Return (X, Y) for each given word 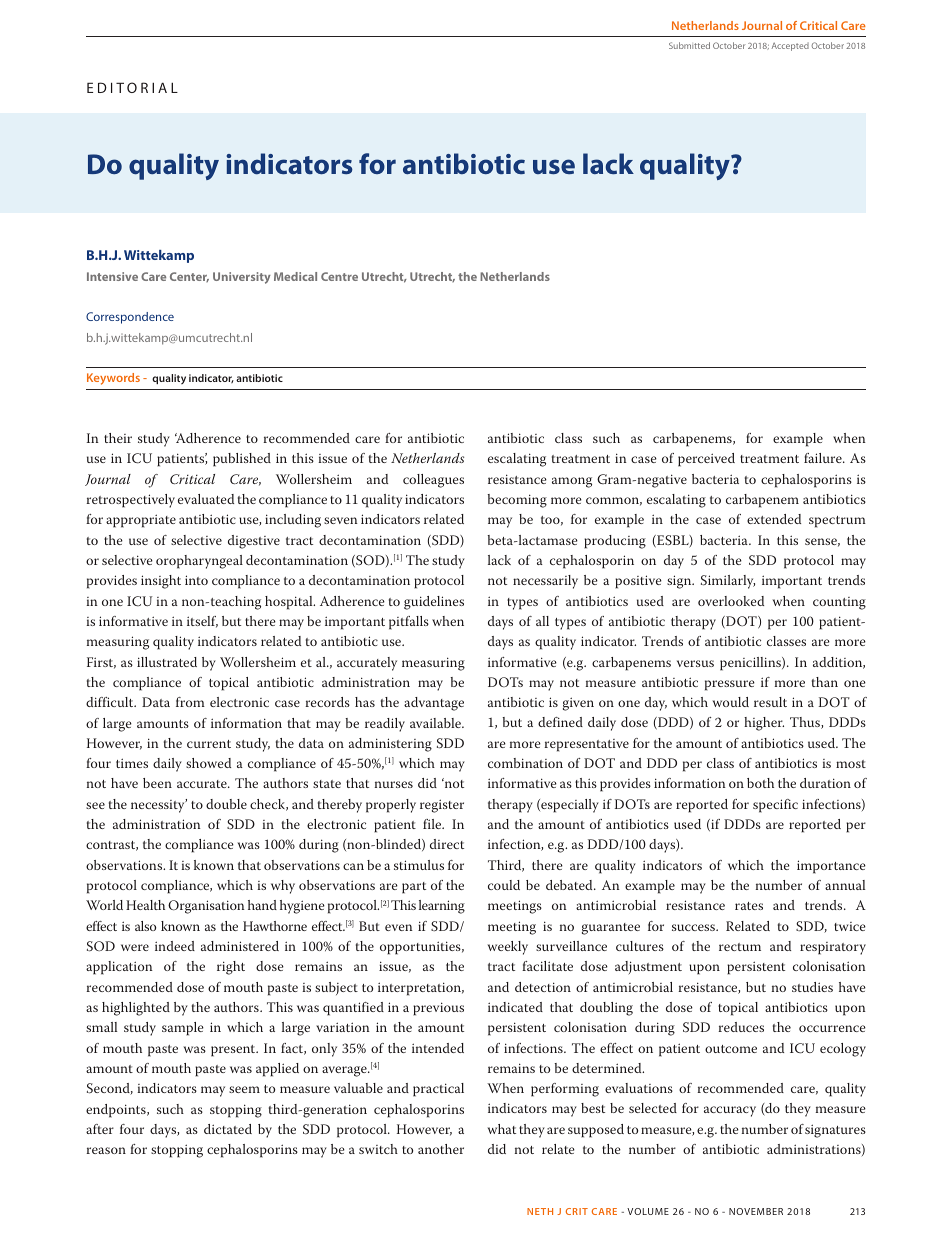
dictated (228, 1129)
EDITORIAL (132, 87)
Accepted (790, 46)
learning (442, 907)
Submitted (689, 45)
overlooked (731, 601)
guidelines (434, 603)
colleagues (433, 481)
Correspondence (130, 318)
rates (749, 906)
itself (202, 622)
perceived (706, 460)
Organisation (206, 907)
